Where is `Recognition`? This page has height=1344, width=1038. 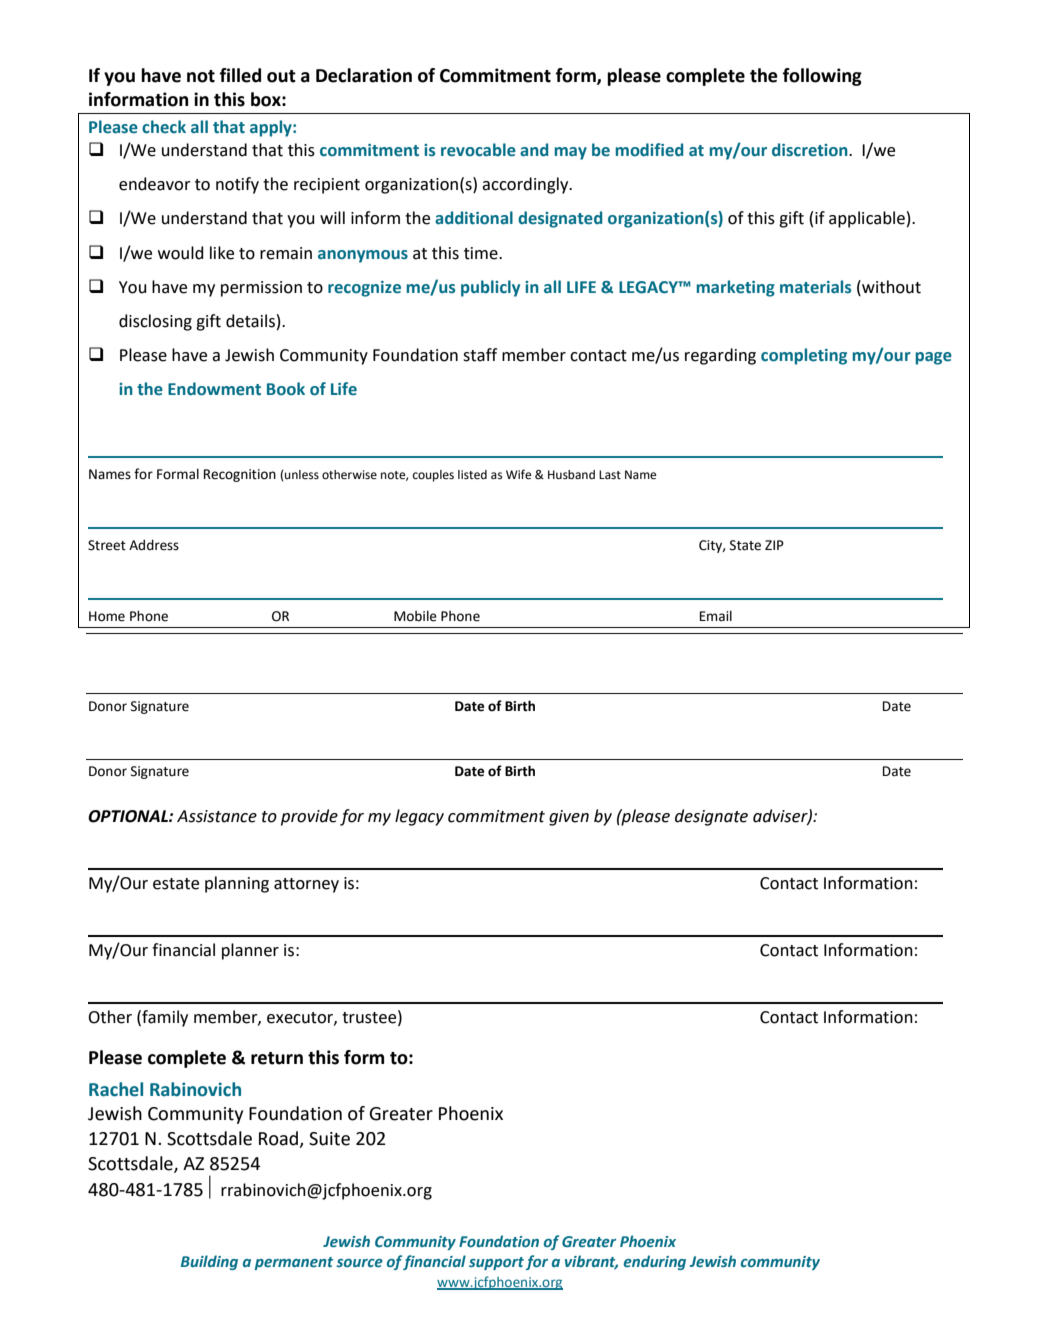 Recognition is located at coordinates (240, 475).
